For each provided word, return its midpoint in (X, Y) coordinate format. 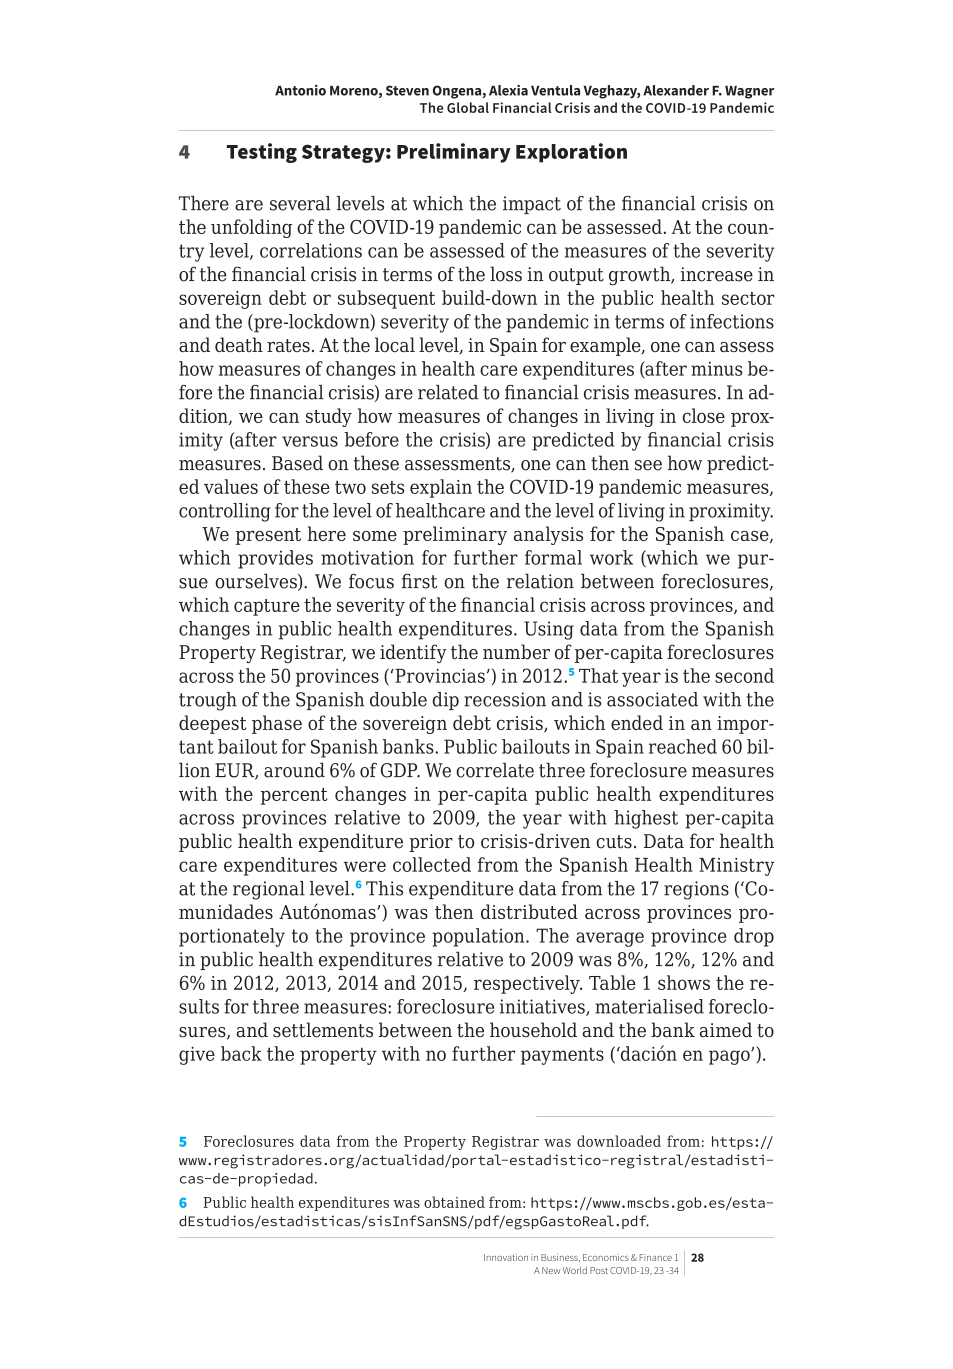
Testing (262, 153)
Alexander (676, 90)
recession (505, 699)
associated (652, 699)
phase (277, 724)
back (241, 1053)
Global (468, 107)
